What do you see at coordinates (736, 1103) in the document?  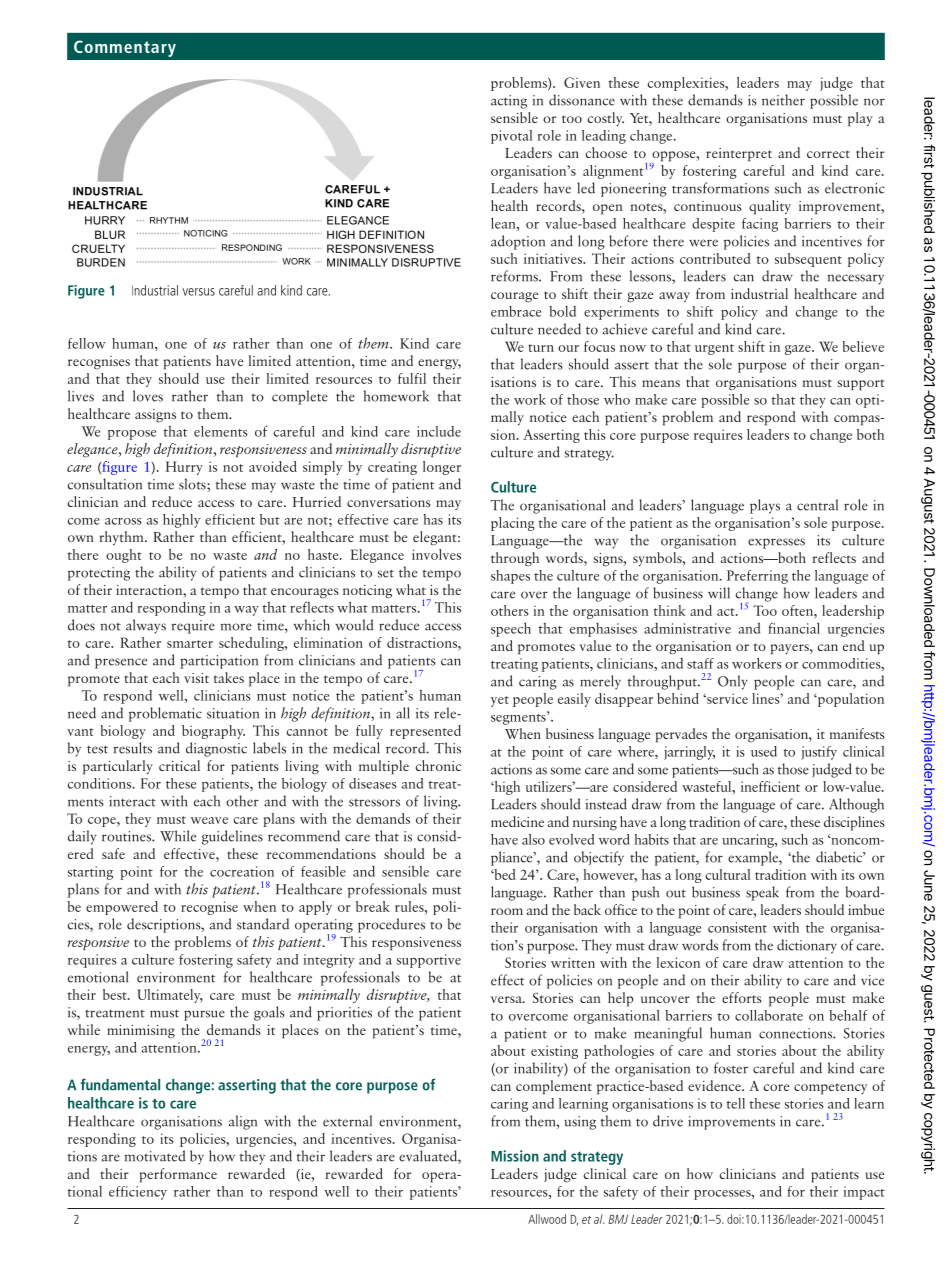 I see `tell` at bounding box center [736, 1103].
